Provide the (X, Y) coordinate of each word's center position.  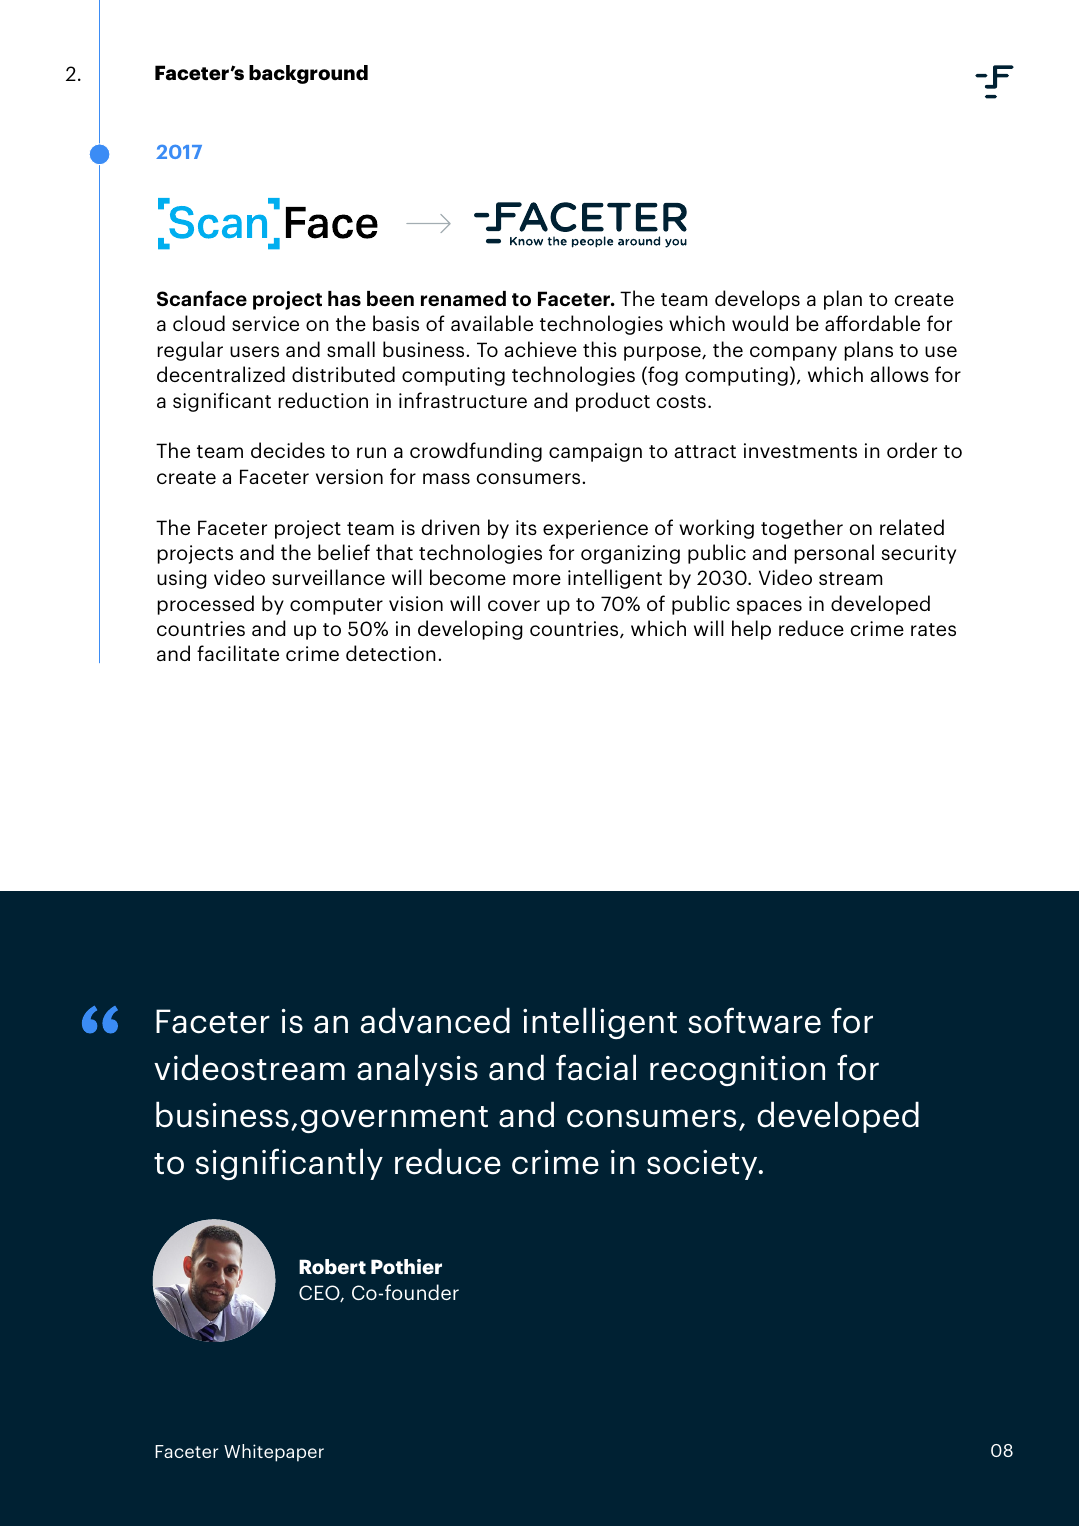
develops (757, 300)
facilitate (238, 653)
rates (933, 629)
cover (514, 605)
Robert (332, 1266)
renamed (463, 299)
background (308, 74)
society (703, 1165)
